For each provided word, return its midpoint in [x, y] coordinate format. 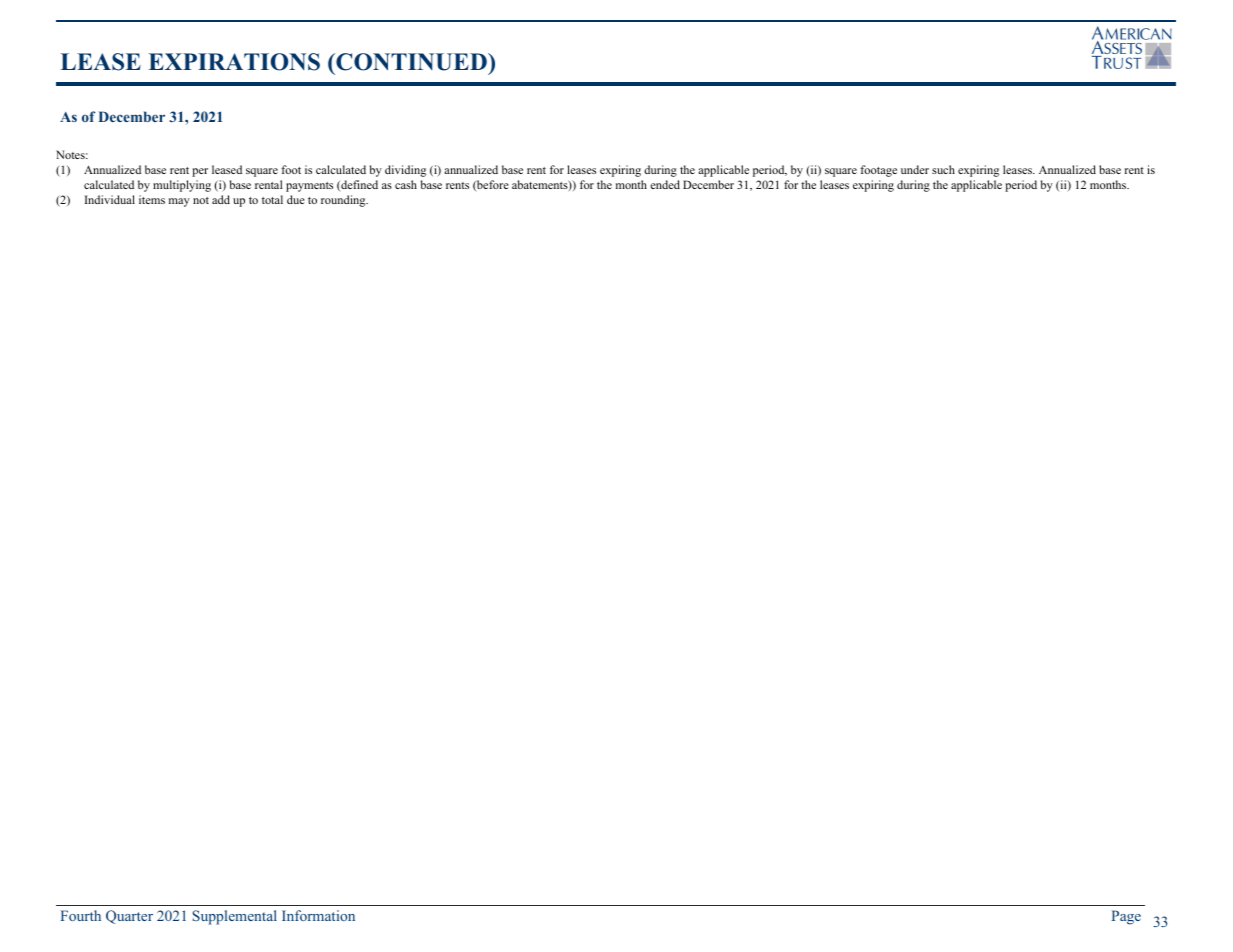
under [915, 169]
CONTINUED [411, 62]
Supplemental [235, 917]
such [943, 169]
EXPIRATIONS [234, 62]
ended [665, 184]
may [179, 202]
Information [318, 915]
